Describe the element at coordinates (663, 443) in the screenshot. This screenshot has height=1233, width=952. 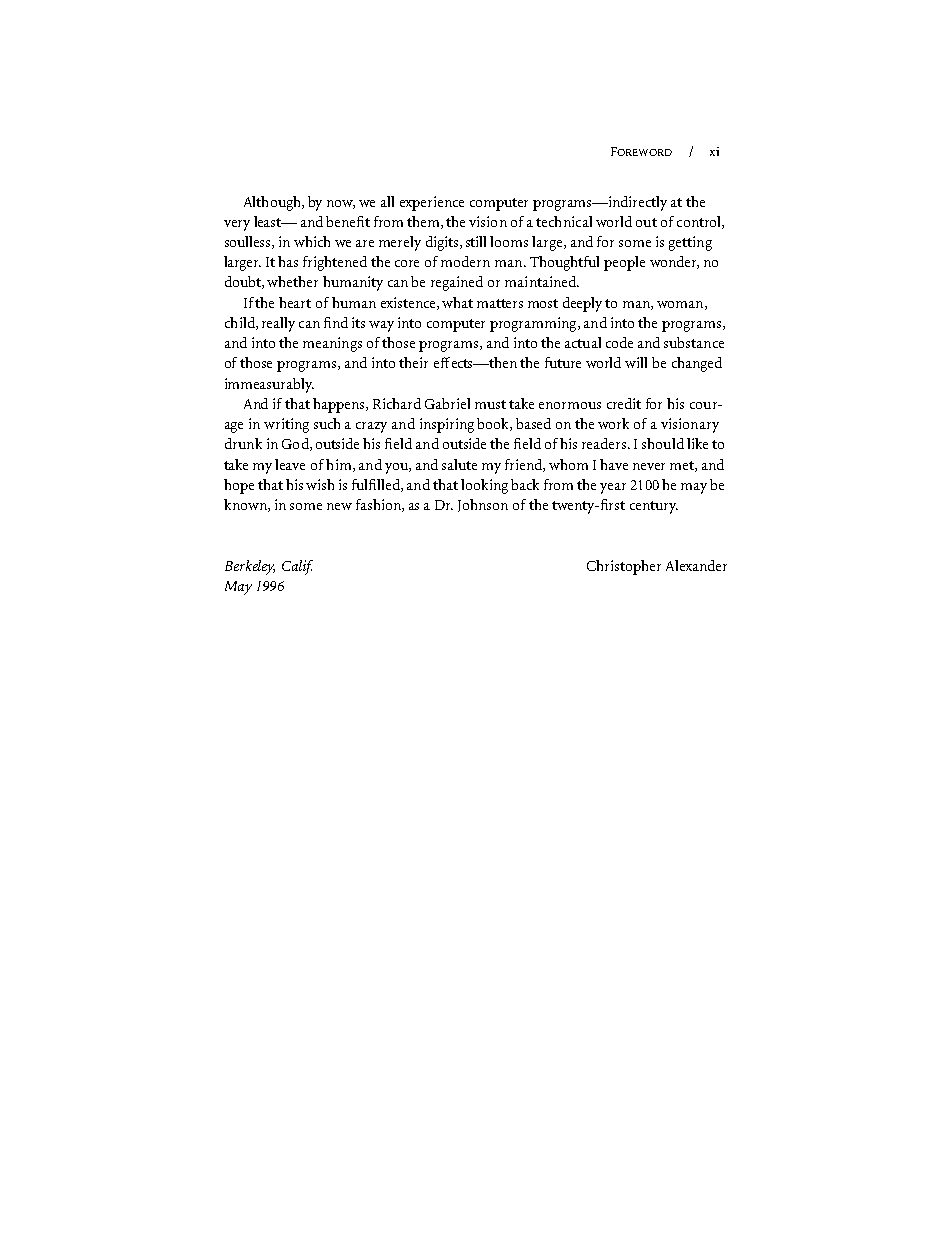
I see `should` at that location.
